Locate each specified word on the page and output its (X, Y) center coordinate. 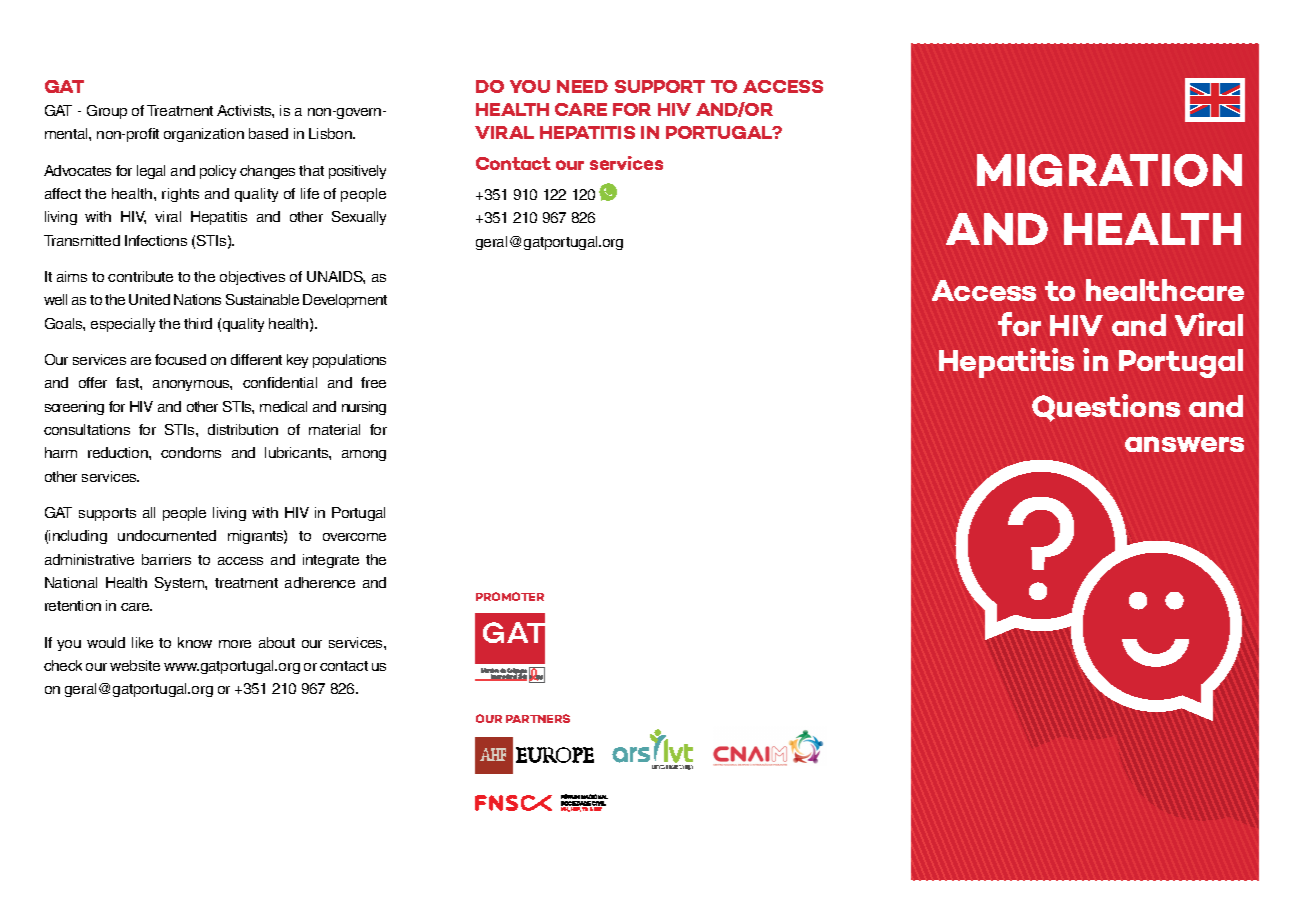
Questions (1106, 408)
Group (107, 112)
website (135, 665)
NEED (582, 86)
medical (283, 406)
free (373, 382)
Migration (1109, 170)
